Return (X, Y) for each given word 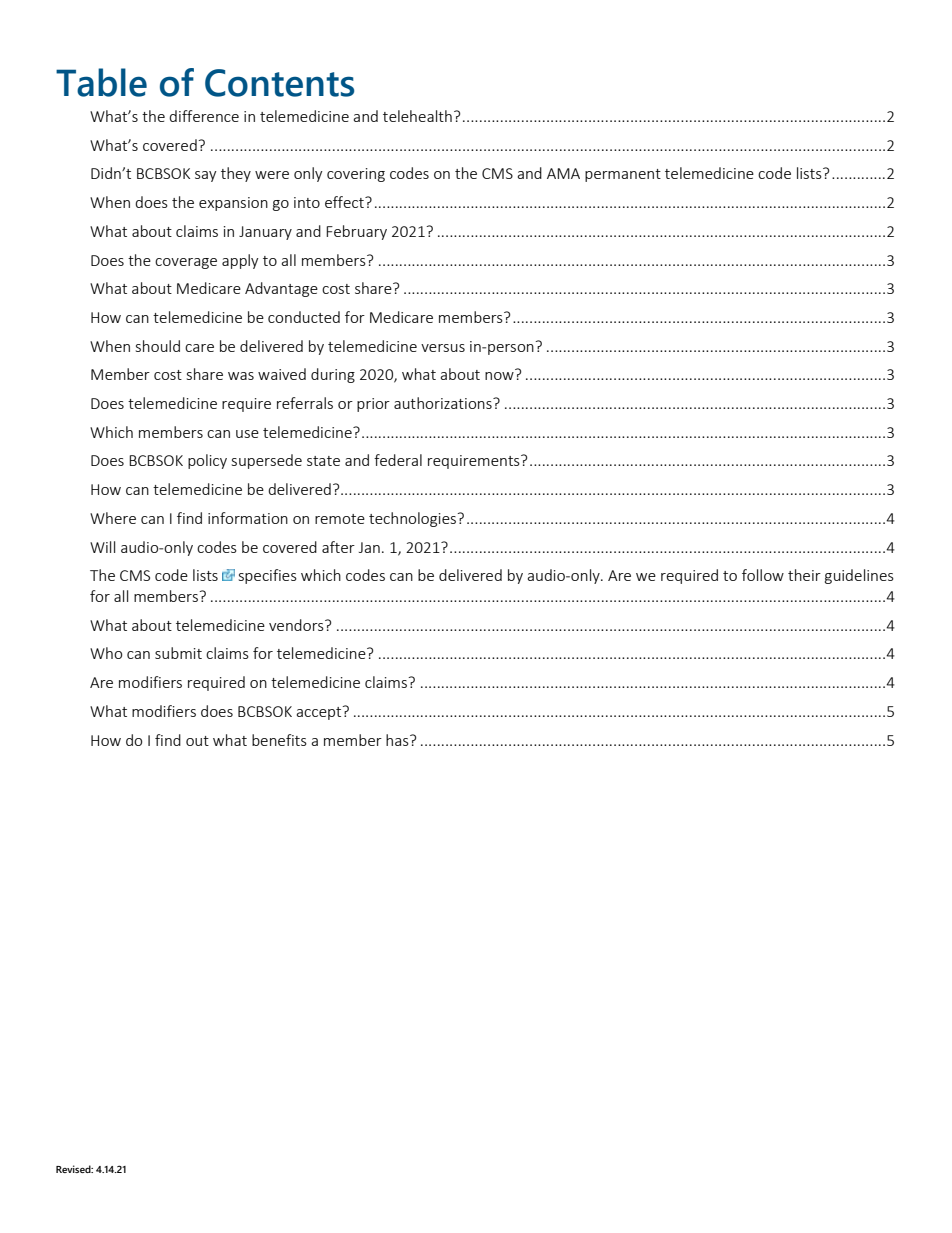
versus (443, 348)
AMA (563, 173)
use (247, 434)
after (338, 547)
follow (763, 575)
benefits (279, 740)
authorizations (444, 403)
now (499, 376)
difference (204, 116)
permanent (623, 175)
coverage (186, 263)
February (356, 232)
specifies (268, 576)
